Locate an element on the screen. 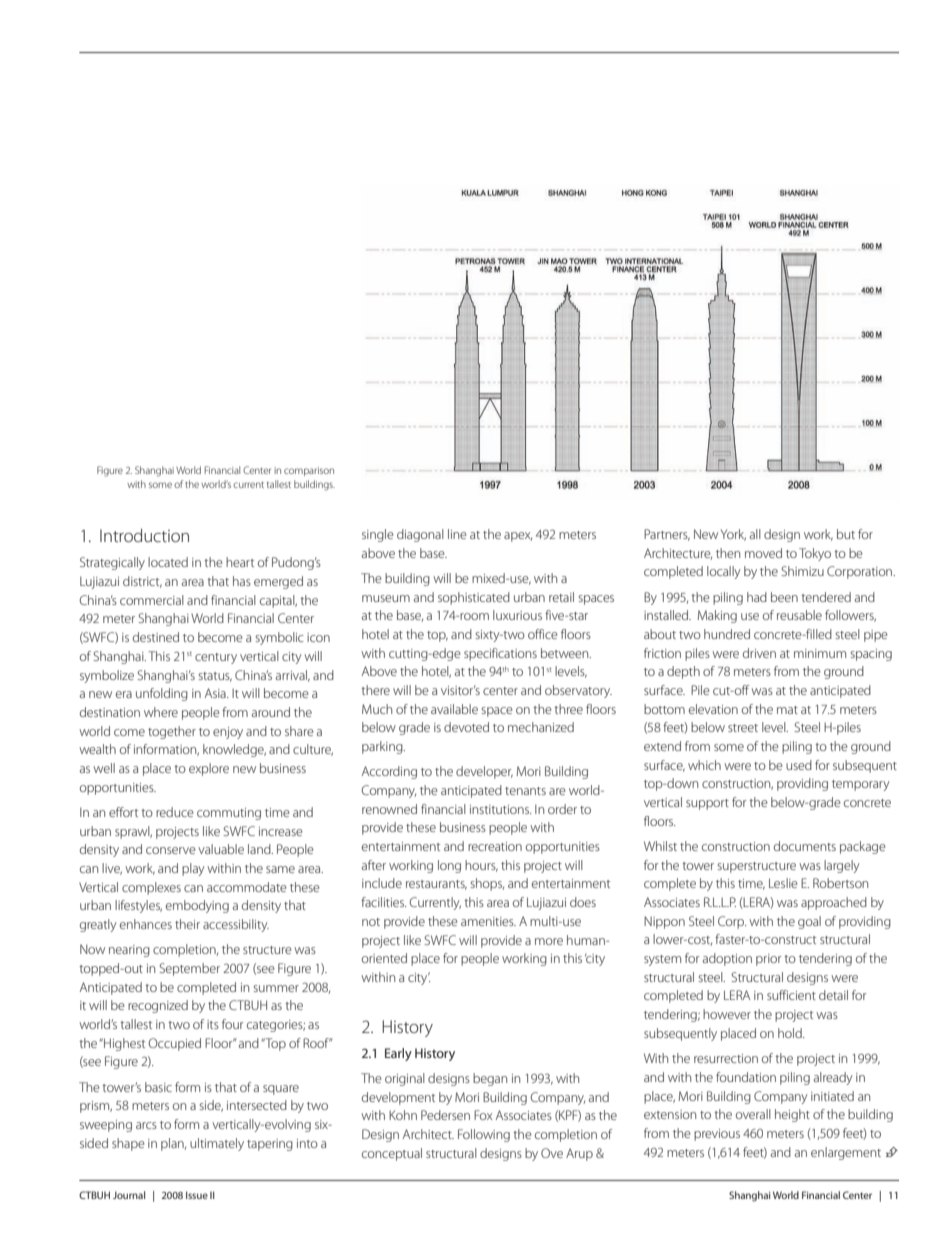  York is located at coordinates (733, 535).
